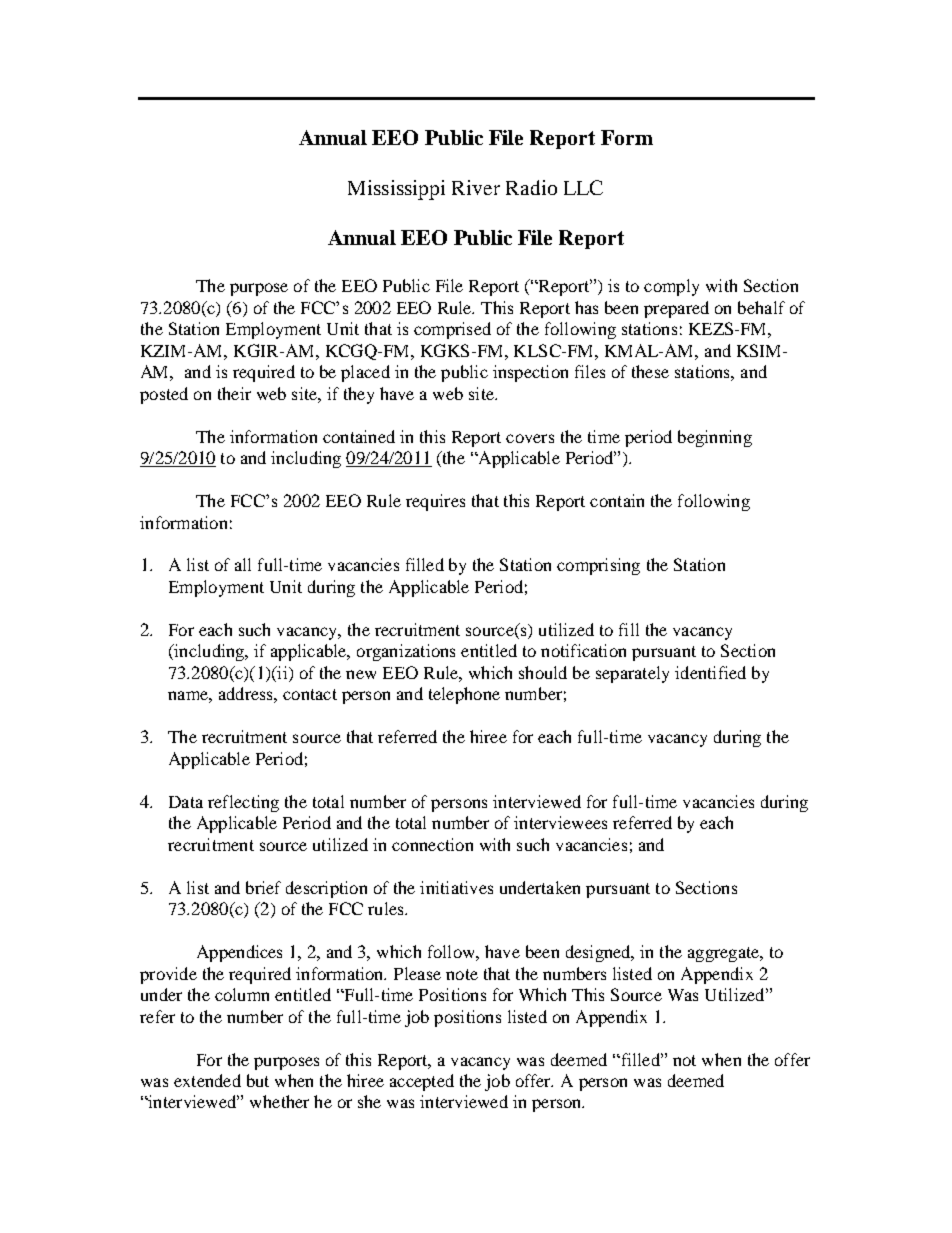  Describe the element at coordinates (432, 844) in the image. I see `connection` at that location.
